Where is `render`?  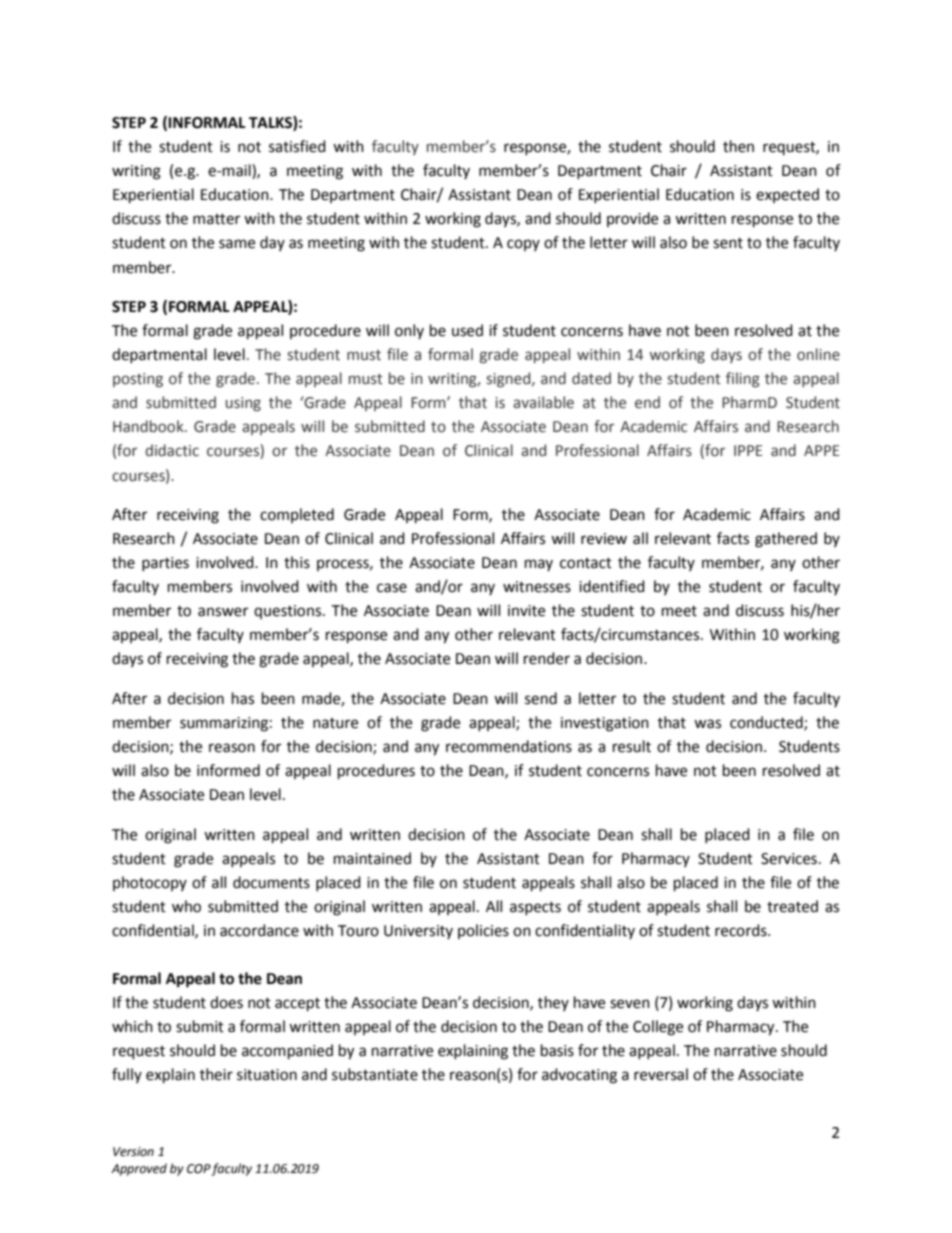 render is located at coordinates (547, 658).
